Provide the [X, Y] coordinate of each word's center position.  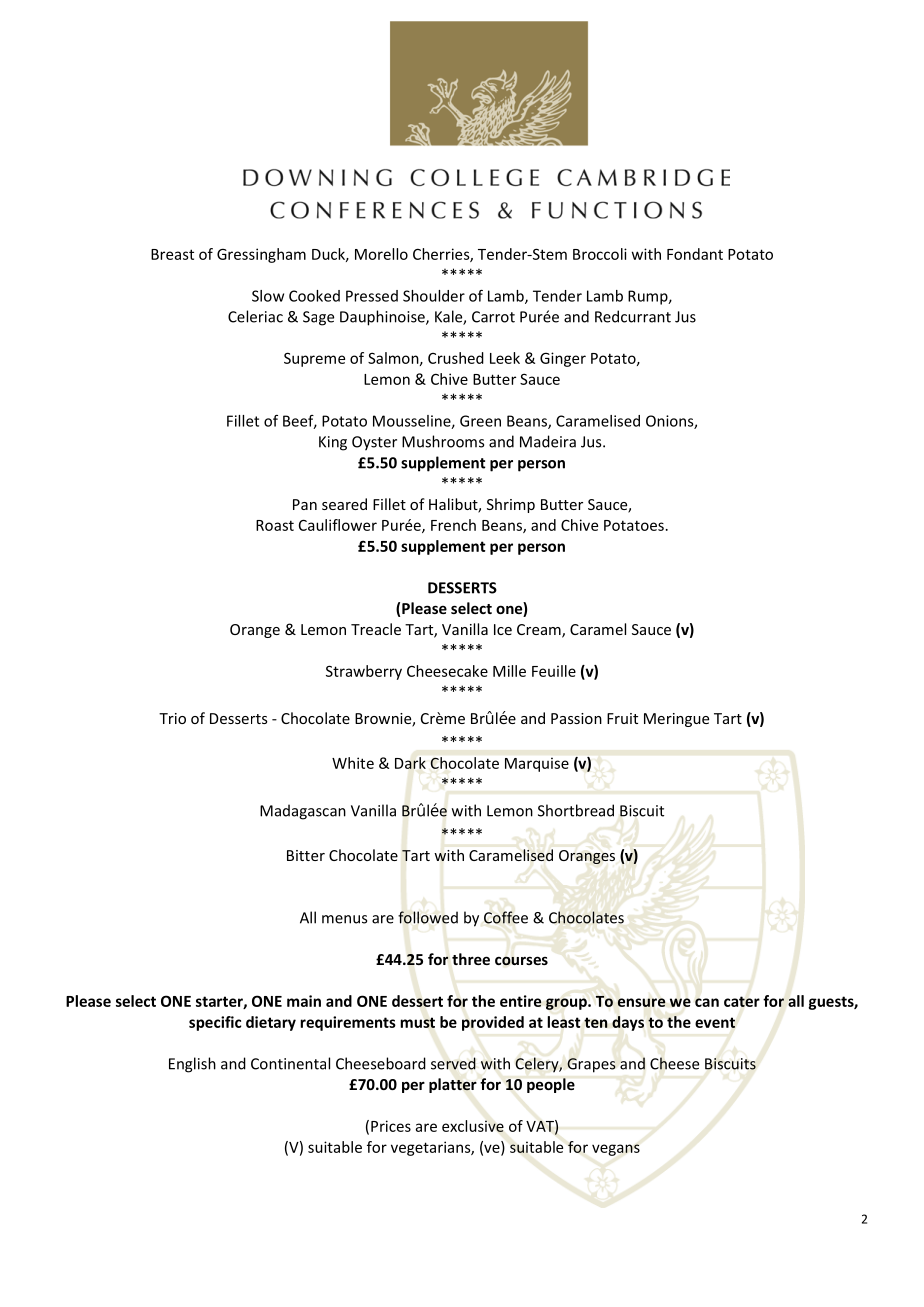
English [192, 1065]
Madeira [548, 441]
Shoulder [434, 296]
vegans [616, 1150]
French [453, 525]
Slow [268, 296]
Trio [172, 718]
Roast [275, 525]
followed [428, 917]
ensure [642, 1002]
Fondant [695, 254]
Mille [509, 671]
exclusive [473, 1126]
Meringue [676, 720]
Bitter [306, 855]
